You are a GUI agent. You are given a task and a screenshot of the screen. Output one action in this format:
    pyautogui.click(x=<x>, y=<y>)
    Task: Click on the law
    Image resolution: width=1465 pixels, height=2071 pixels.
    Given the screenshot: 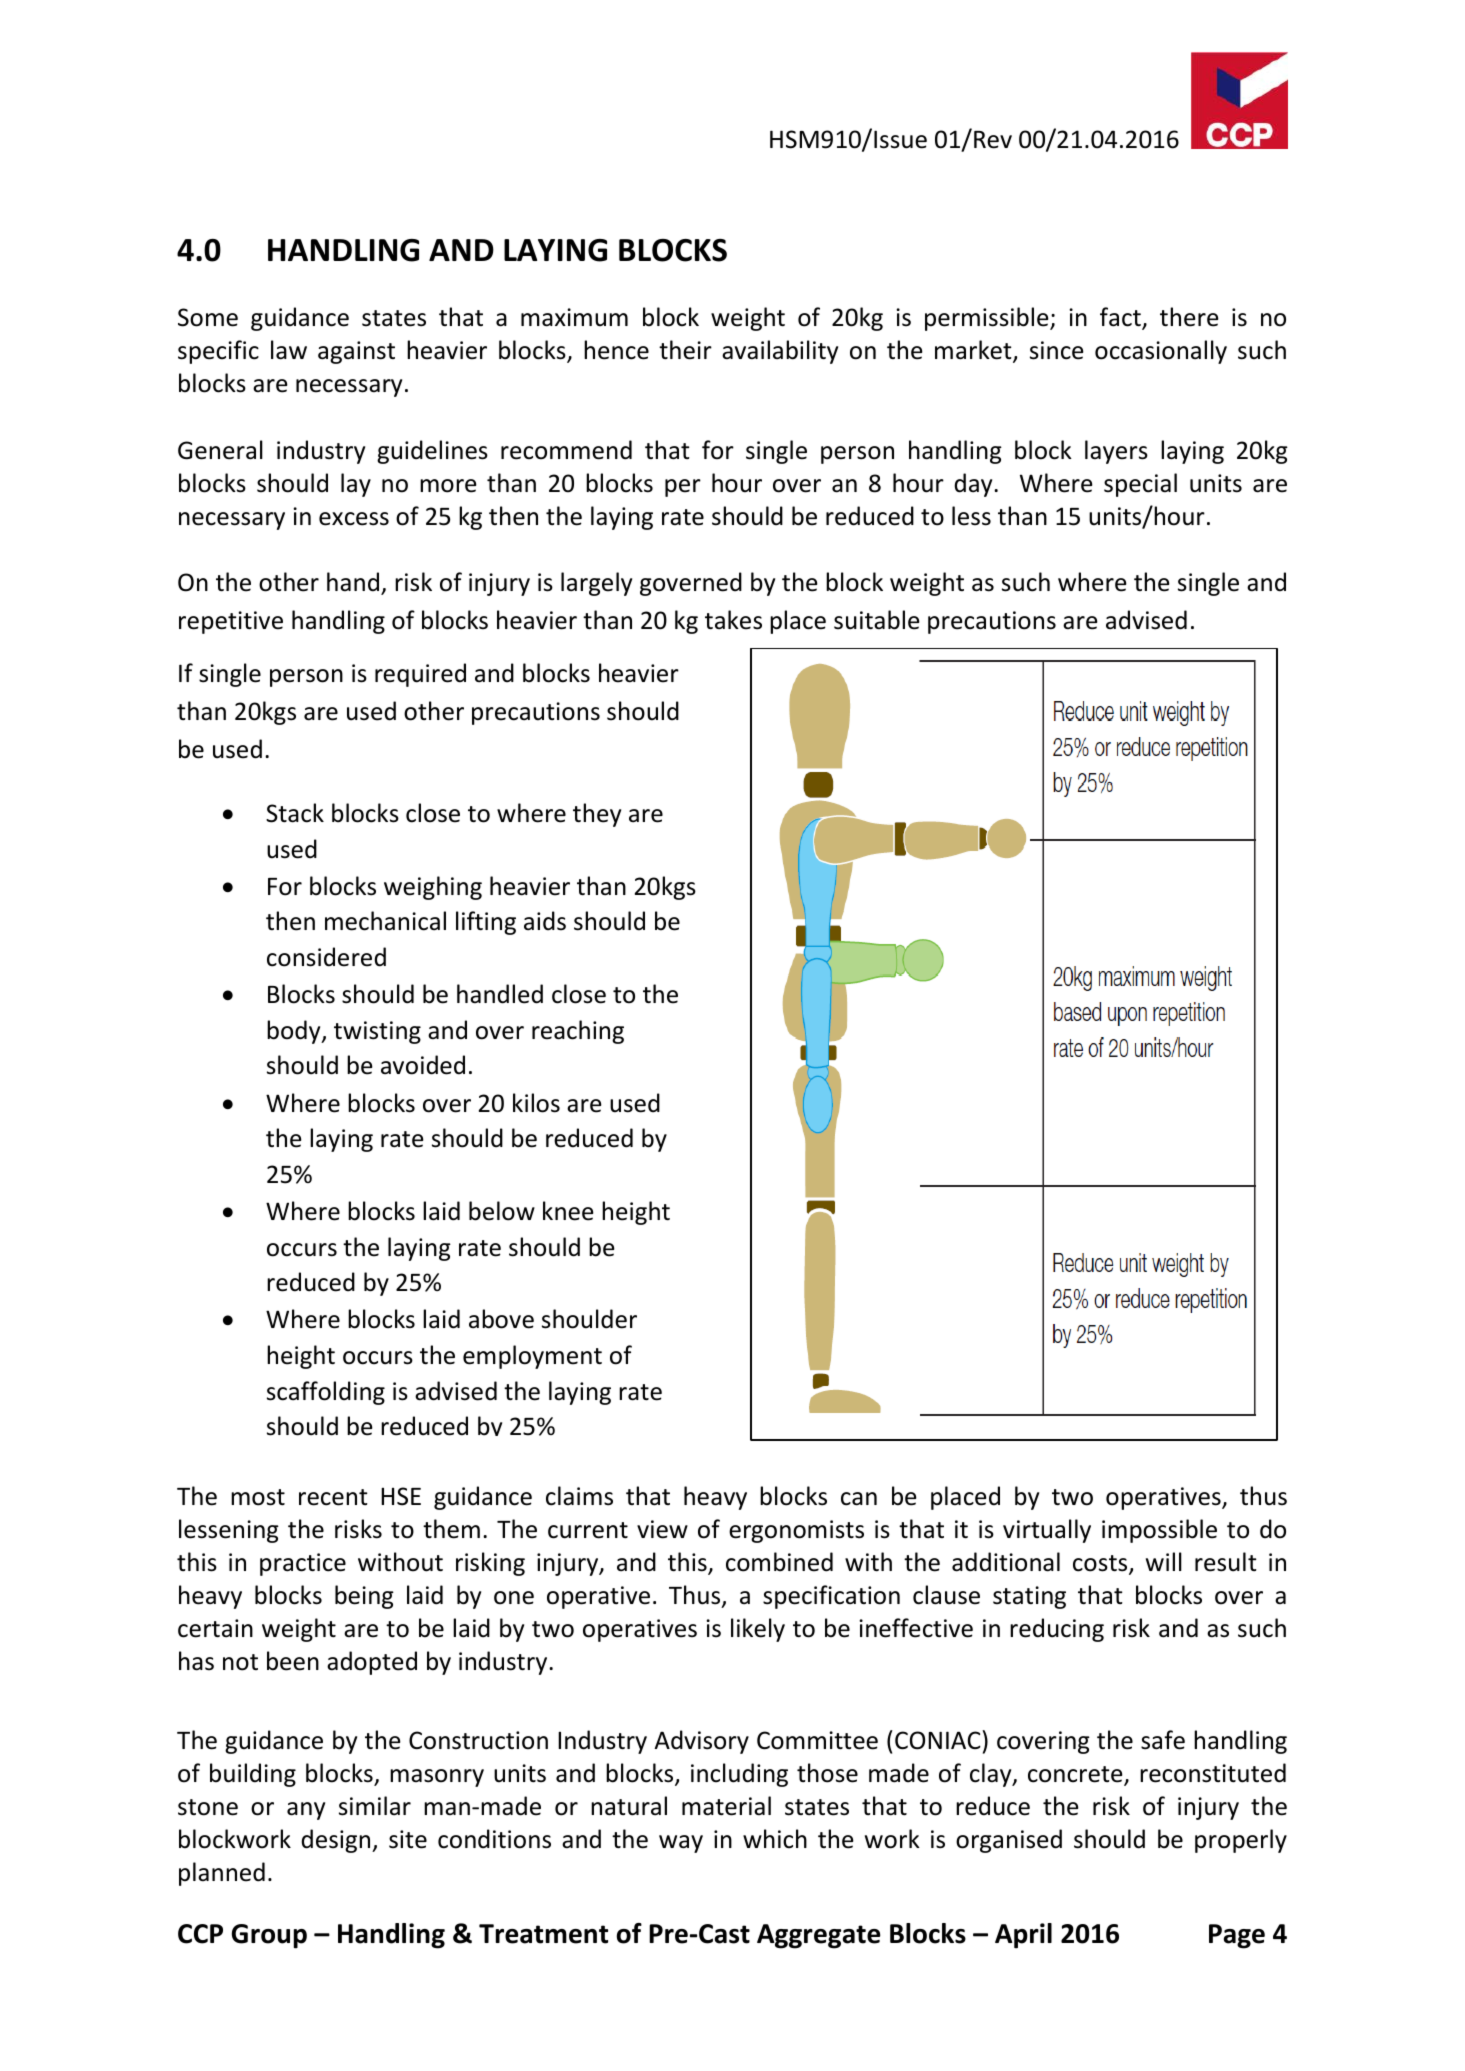 What is the action you would take?
    pyautogui.click(x=289, y=350)
